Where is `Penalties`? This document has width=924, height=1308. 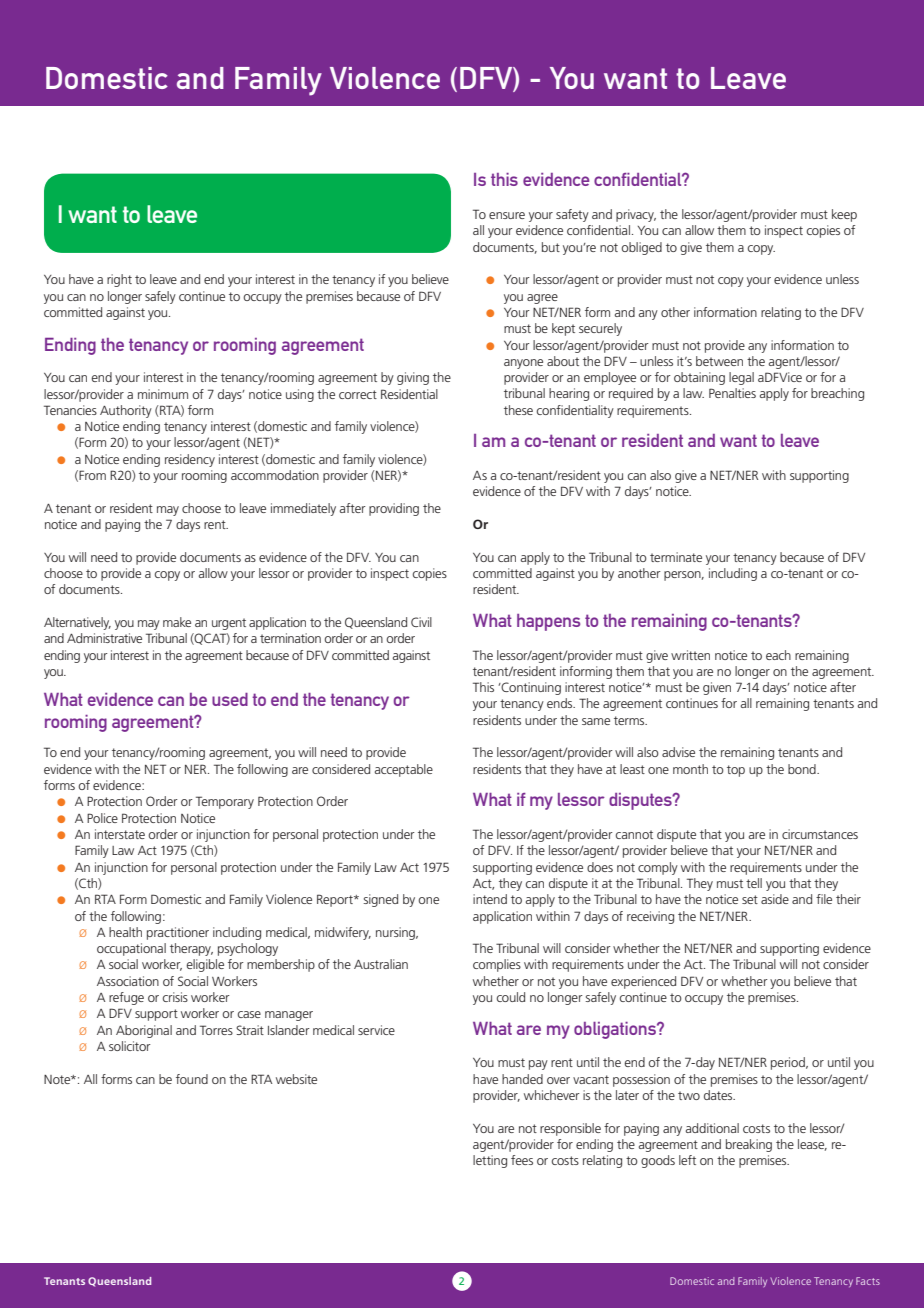
Penalties is located at coordinates (732, 393).
